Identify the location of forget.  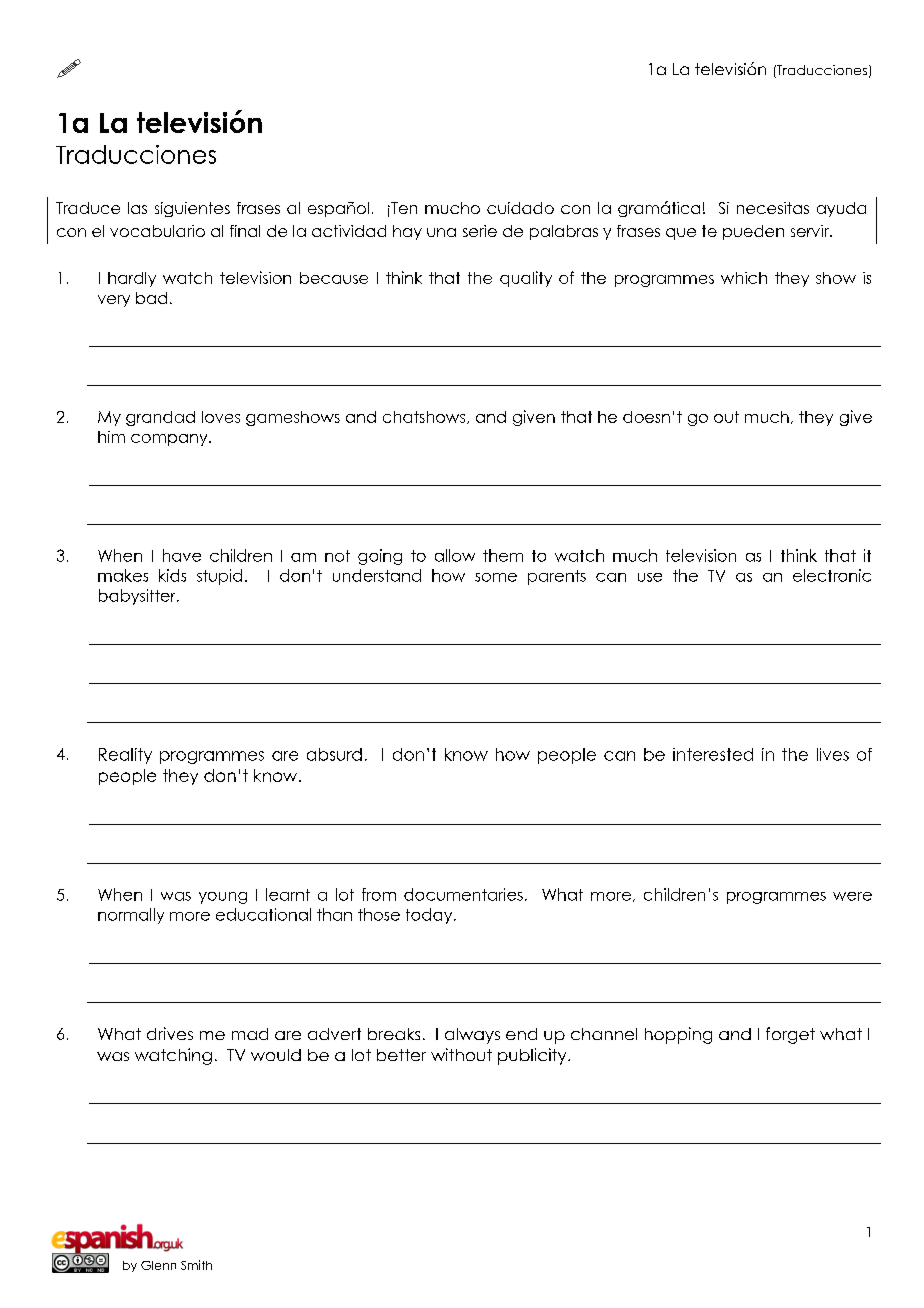
(790, 1035).
